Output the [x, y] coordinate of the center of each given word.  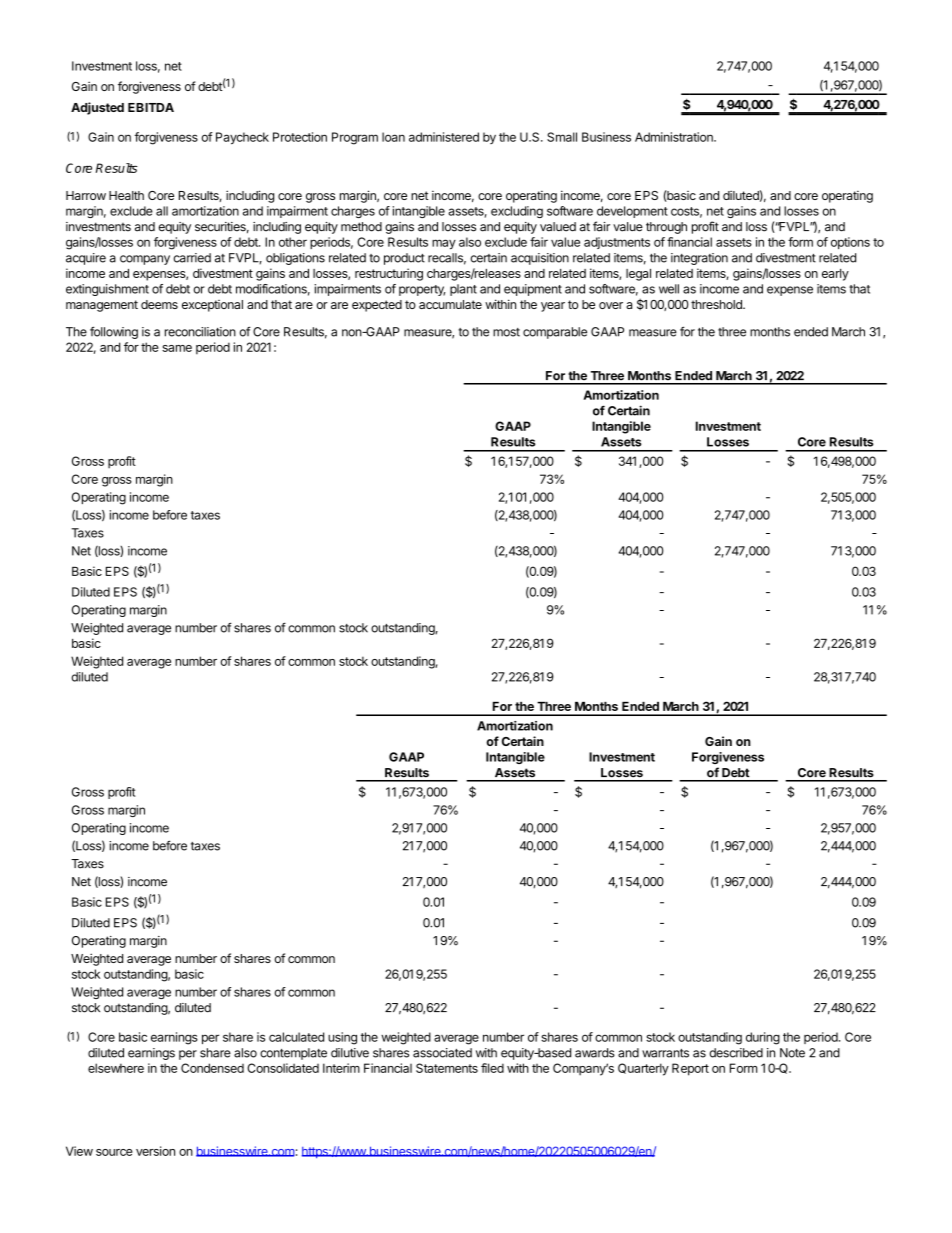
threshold [717, 304]
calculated [296, 1037]
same [177, 348]
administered [444, 137]
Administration [675, 137]
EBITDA [151, 107]
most [506, 332]
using [342, 1038]
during [763, 1038]
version [155, 1151]
